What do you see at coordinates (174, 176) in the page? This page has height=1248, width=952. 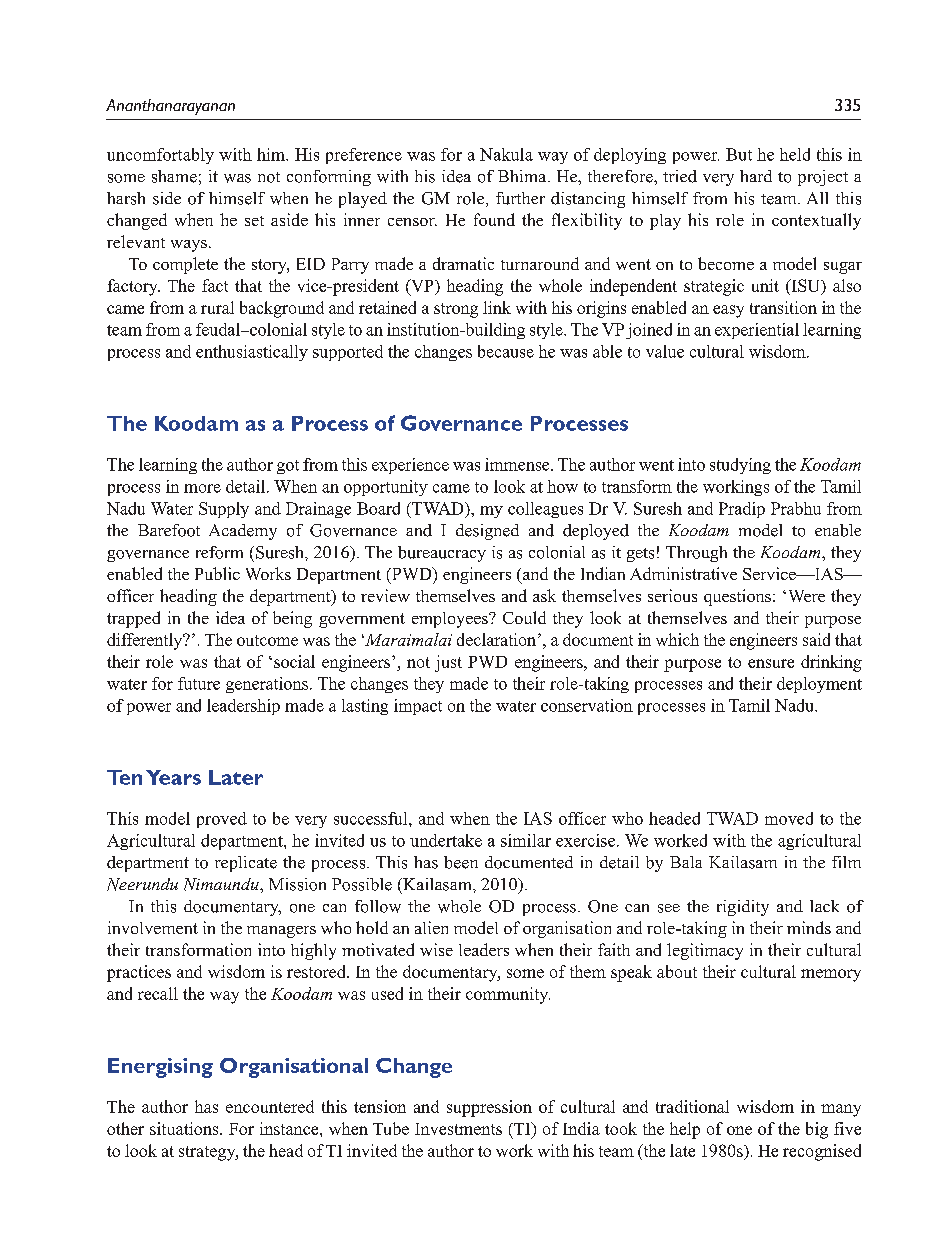 I see `shame` at bounding box center [174, 176].
